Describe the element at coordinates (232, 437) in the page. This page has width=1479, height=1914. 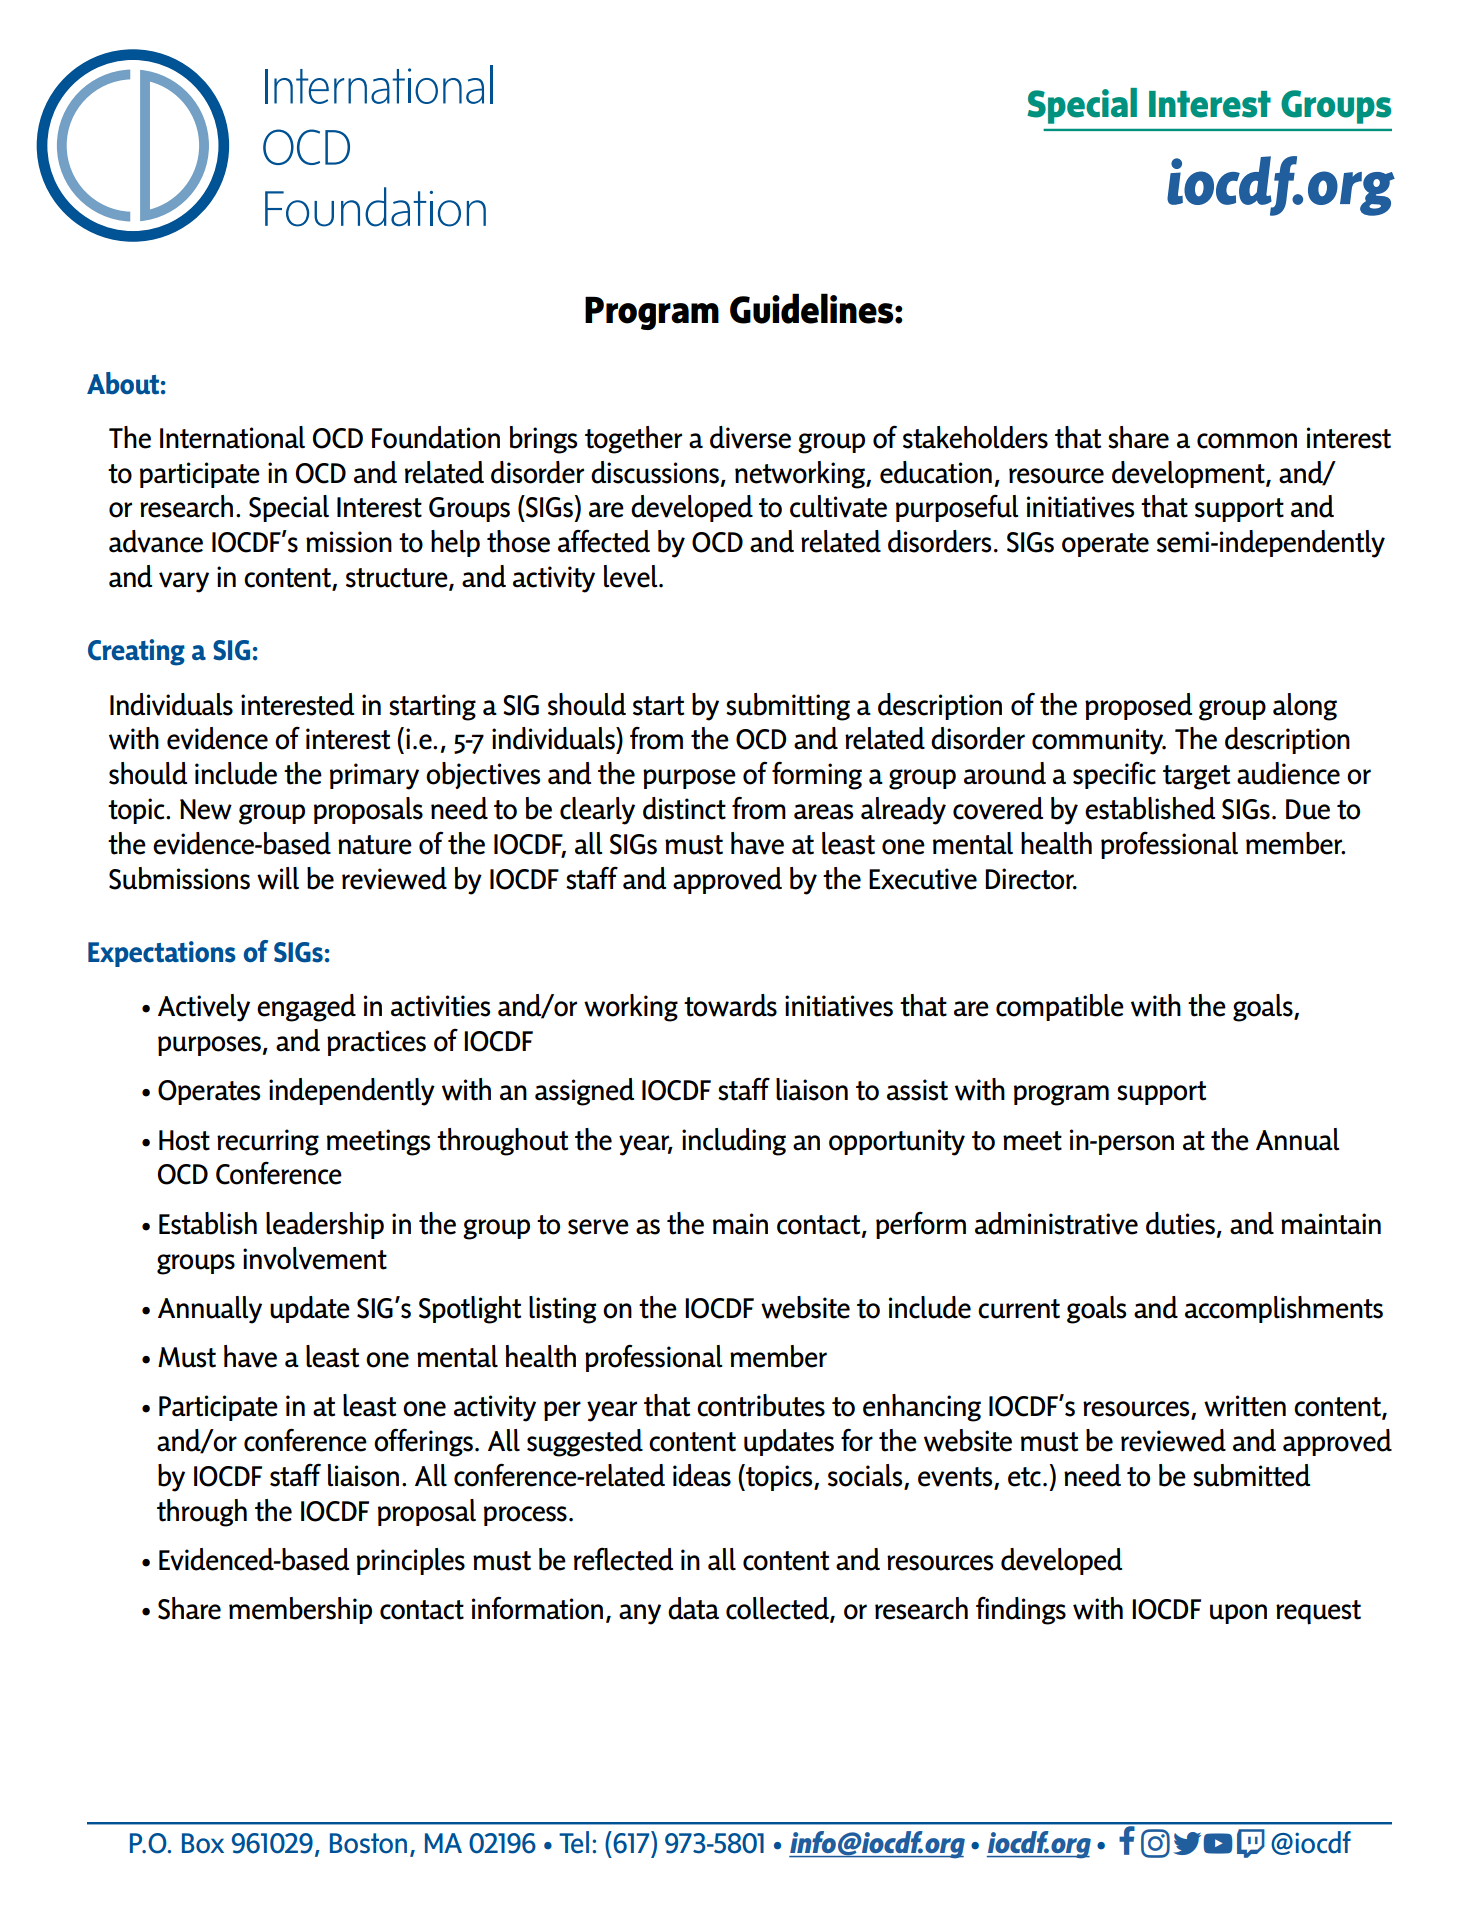
I see `International` at that location.
